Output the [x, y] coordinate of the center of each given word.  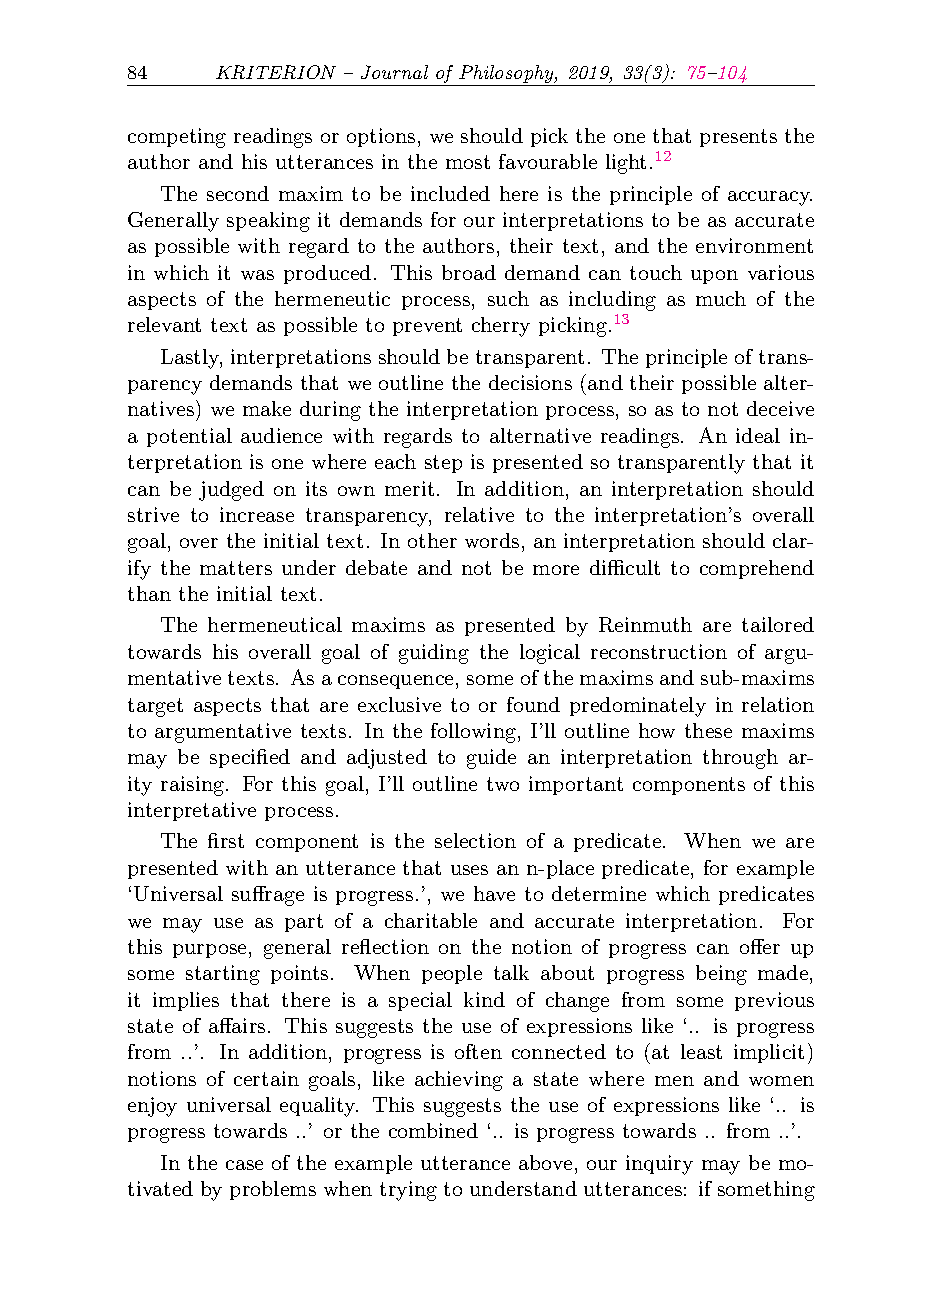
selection [475, 840]
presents [738, 138]
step [443, 464]
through [740, 759]
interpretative [192, 811]
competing [177, 138]
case [244, 1165]
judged [231, 491]
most [468, 162]
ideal [758, 435]
